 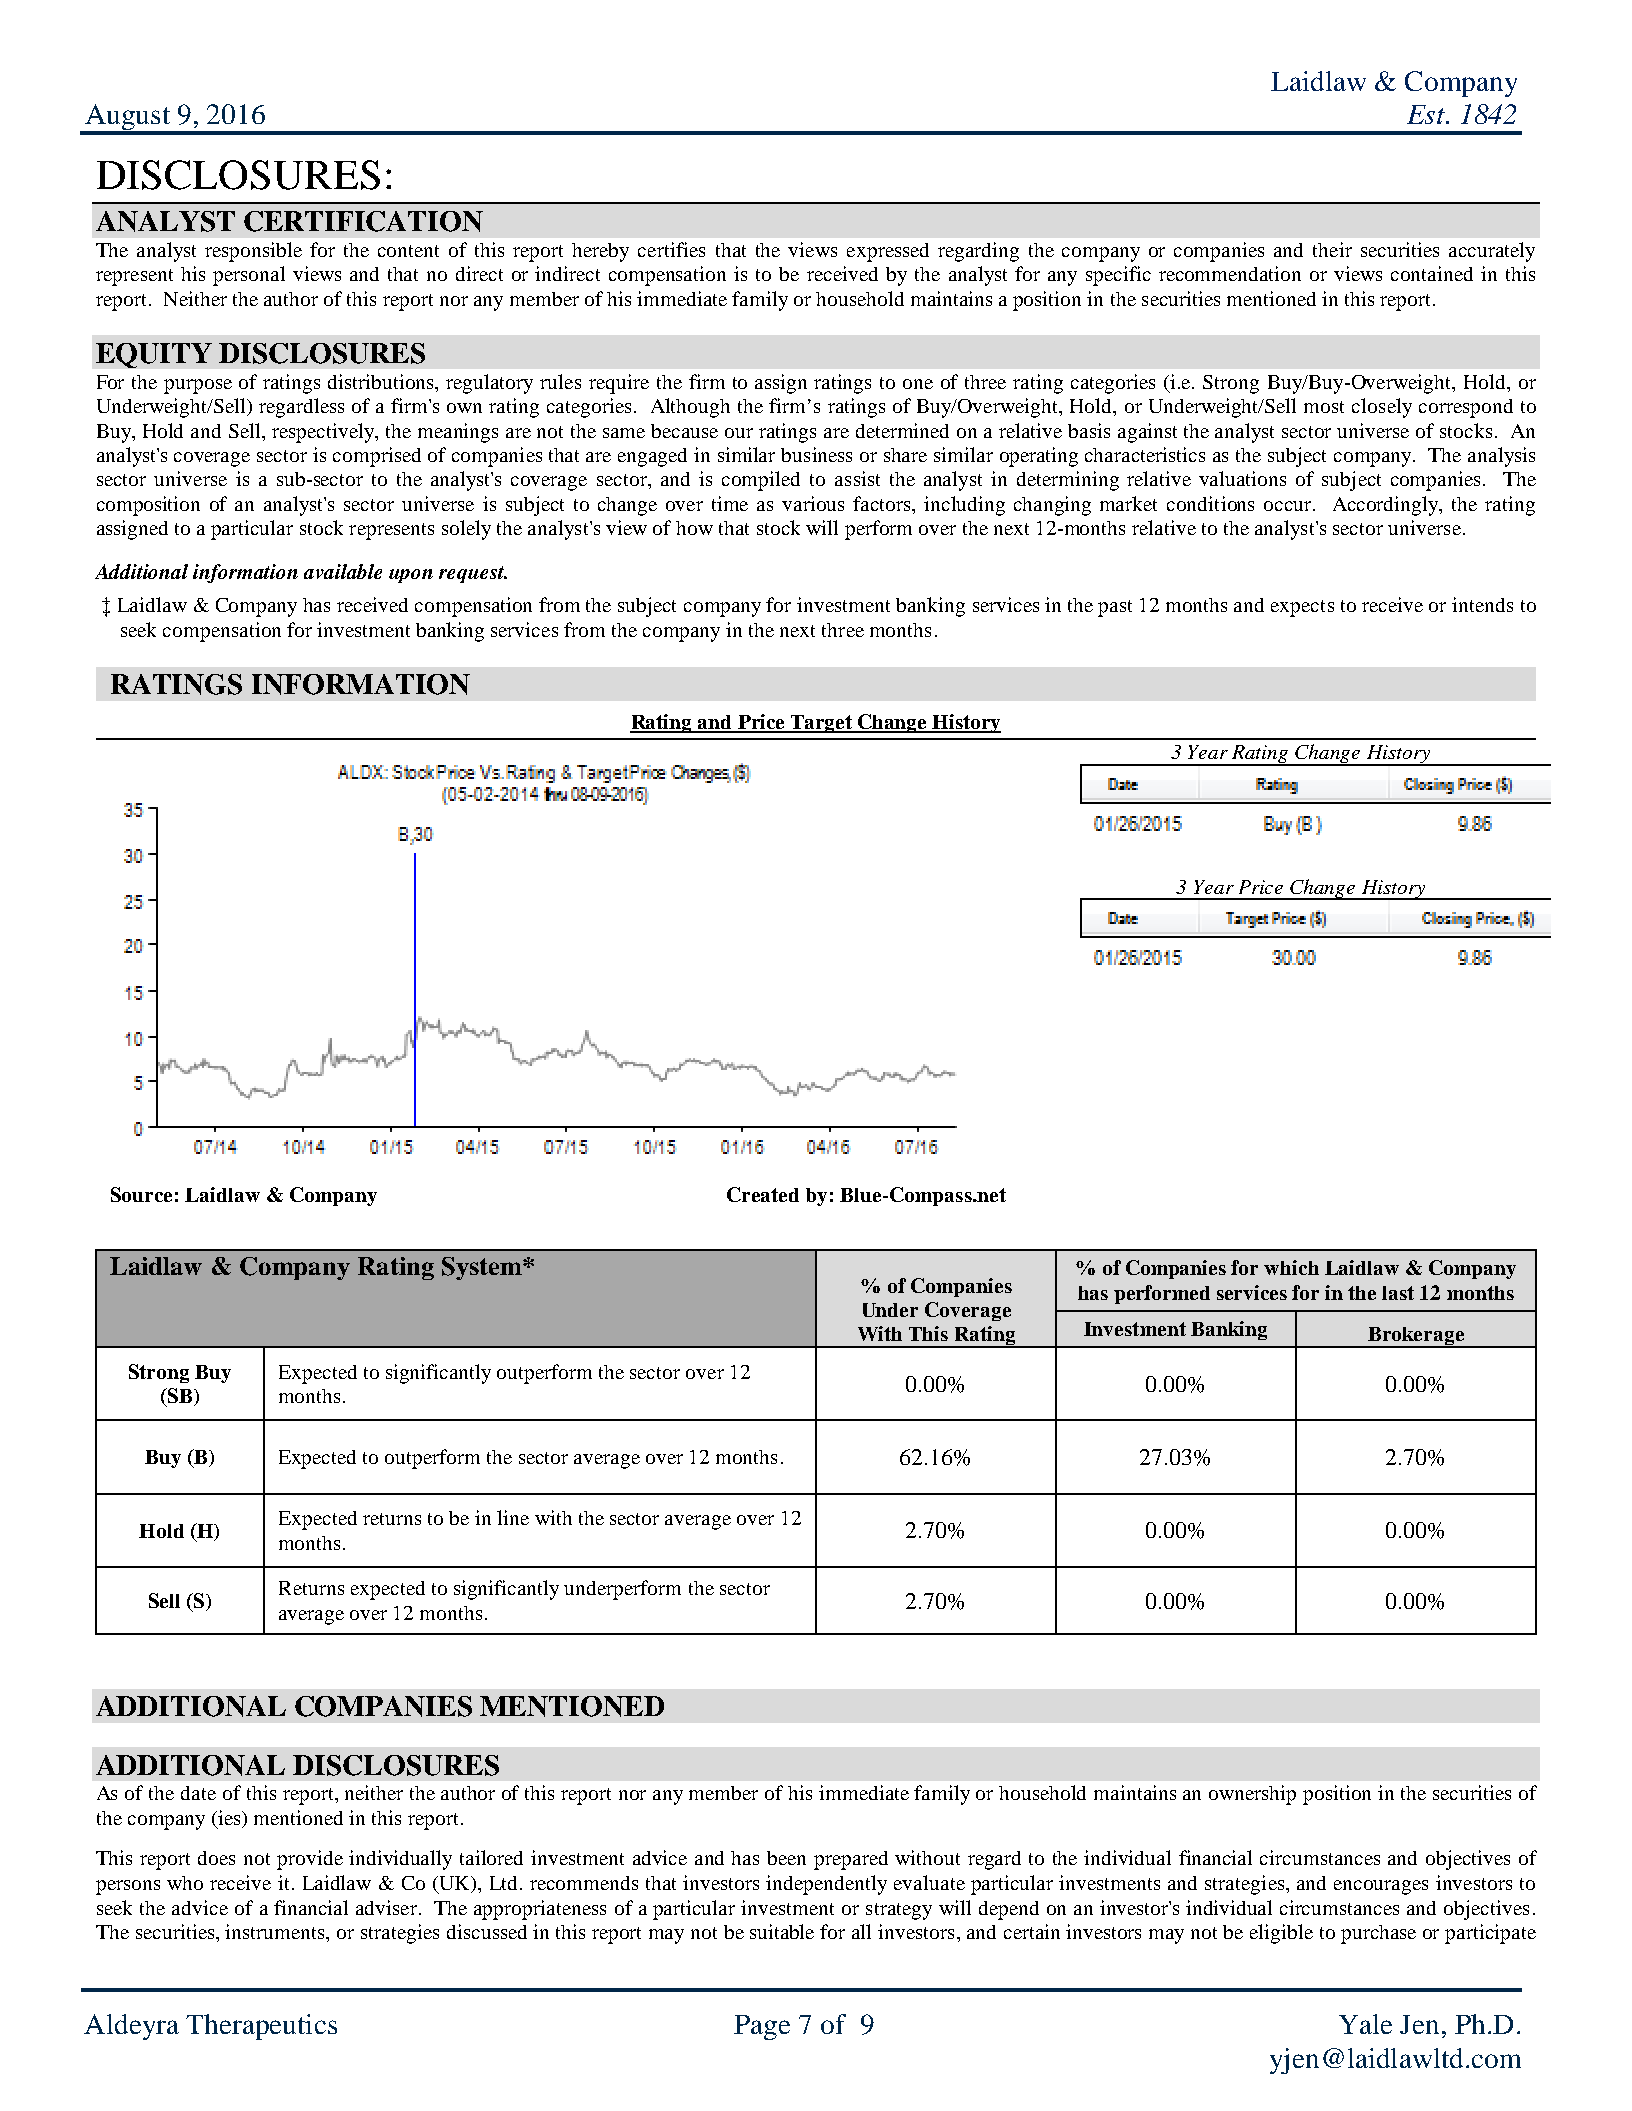 What do you see at coordinates (249, 276) in the screenshot?
I see `personal` at bounding box center [249, 276].
